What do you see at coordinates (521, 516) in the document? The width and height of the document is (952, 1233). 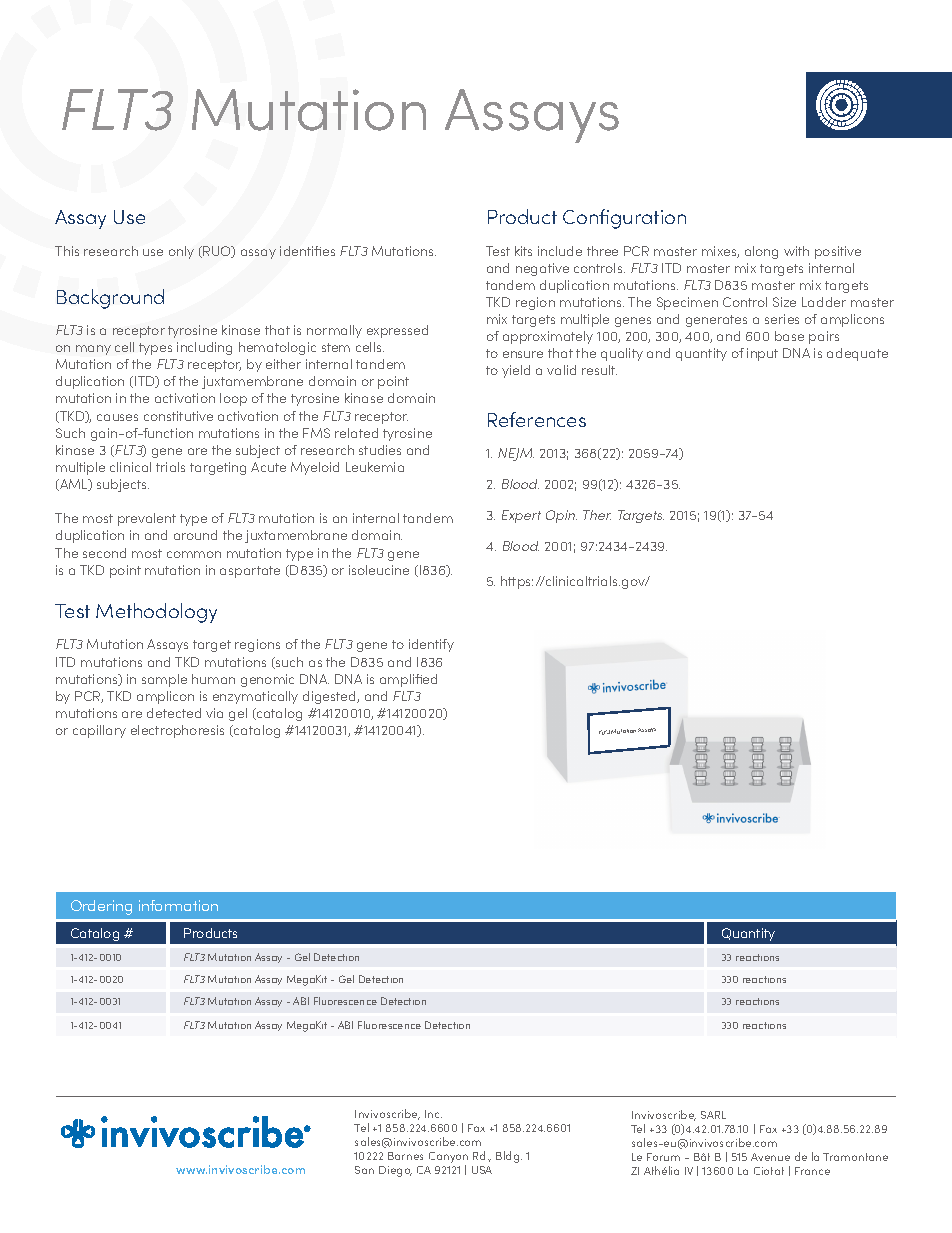 I see `Expert` at bounding box center [521, 516].
